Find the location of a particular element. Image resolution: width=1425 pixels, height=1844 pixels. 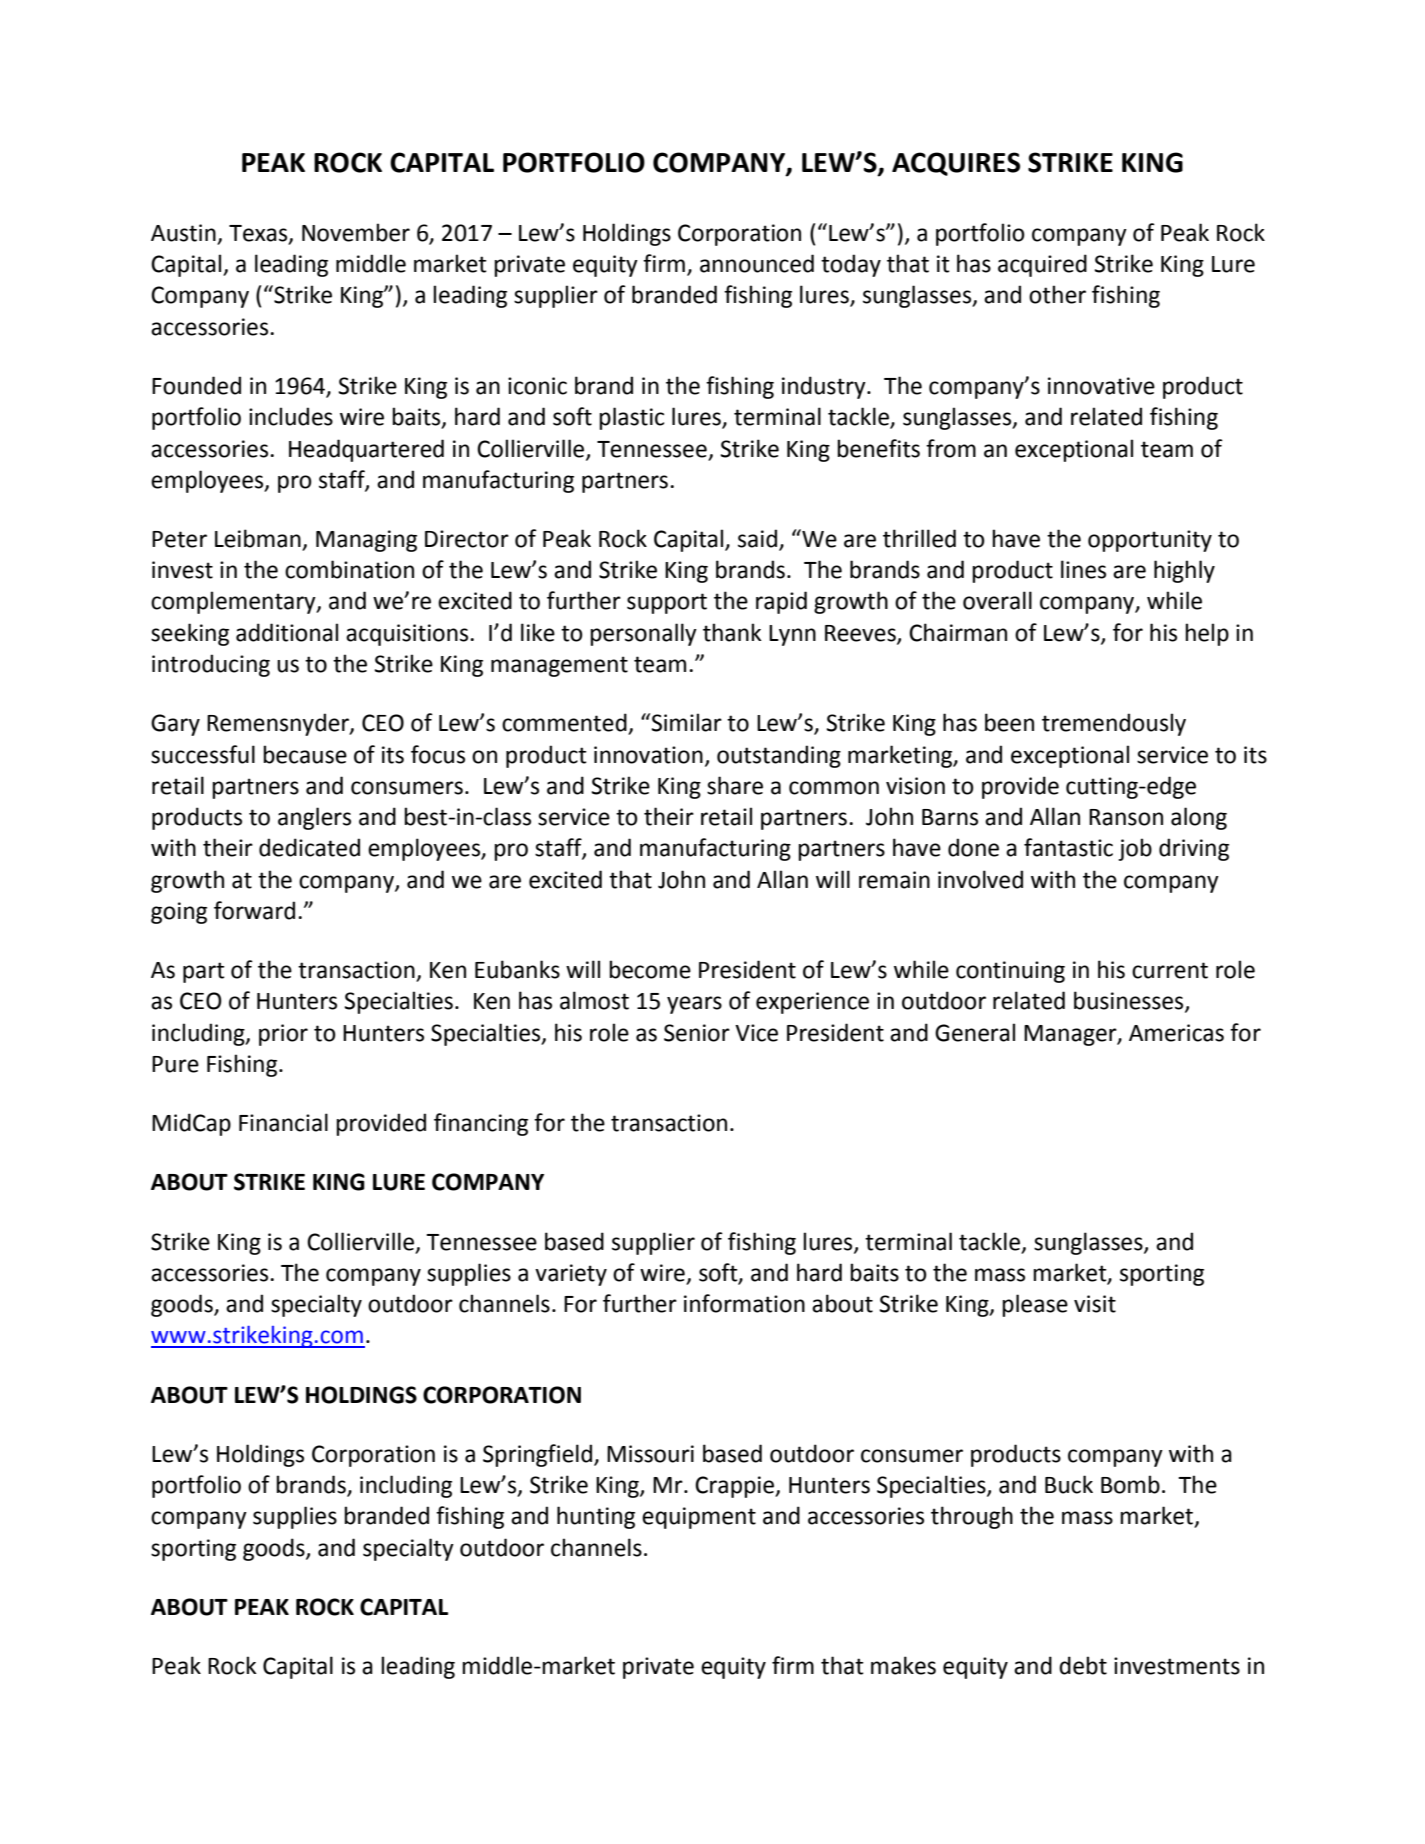

announced is located at coordinates (757, 263).
